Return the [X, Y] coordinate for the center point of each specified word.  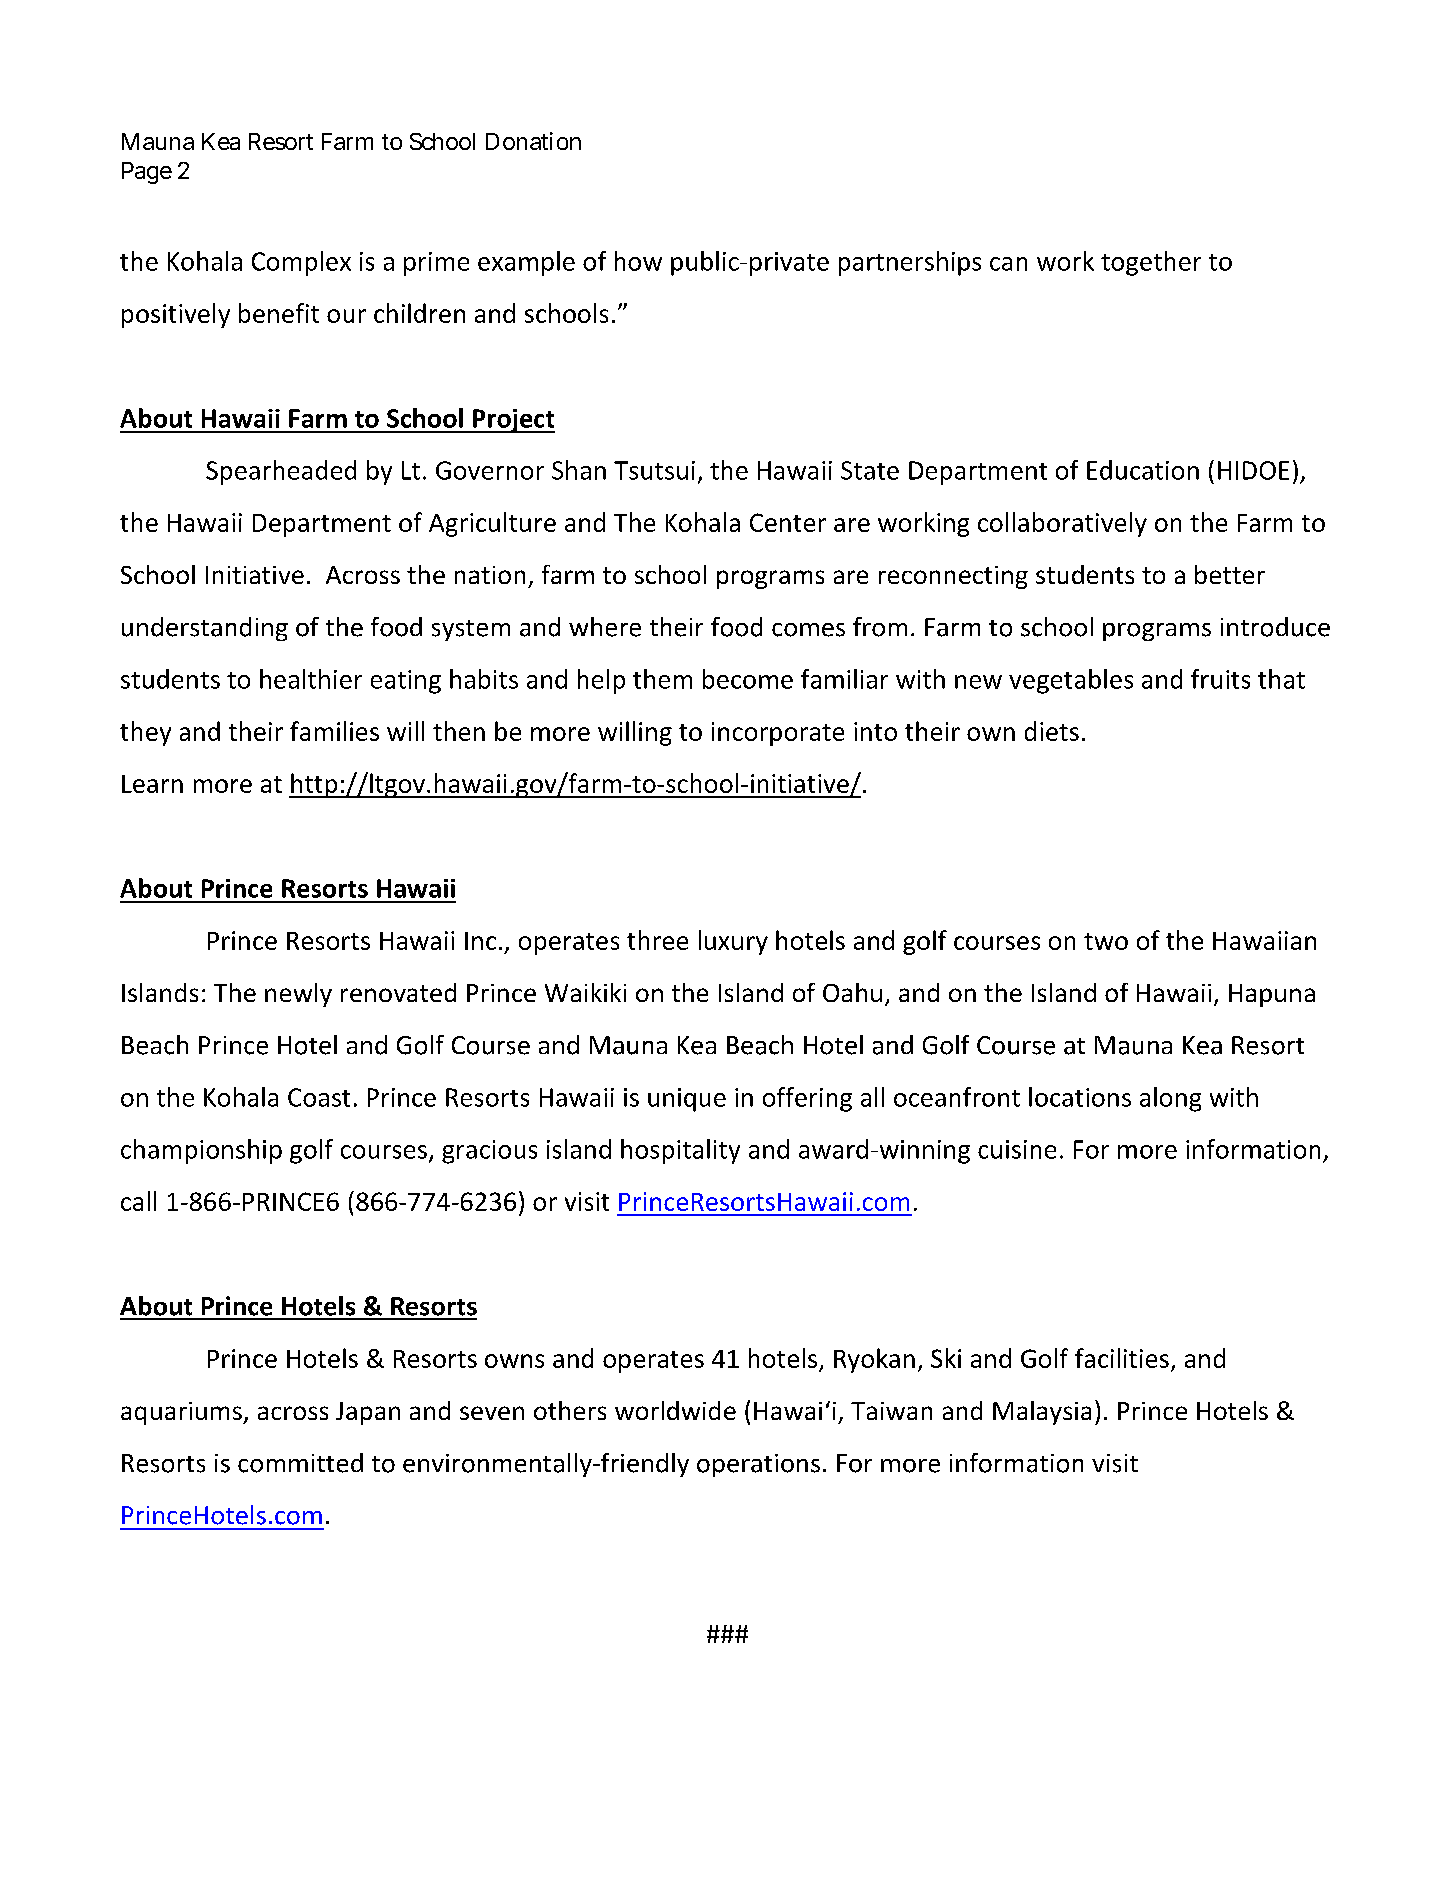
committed [300, 1463]
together [1151, 263]
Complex [301, 263]
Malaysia [1042, 1413]
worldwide [675, 1410]
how [638, 261]
